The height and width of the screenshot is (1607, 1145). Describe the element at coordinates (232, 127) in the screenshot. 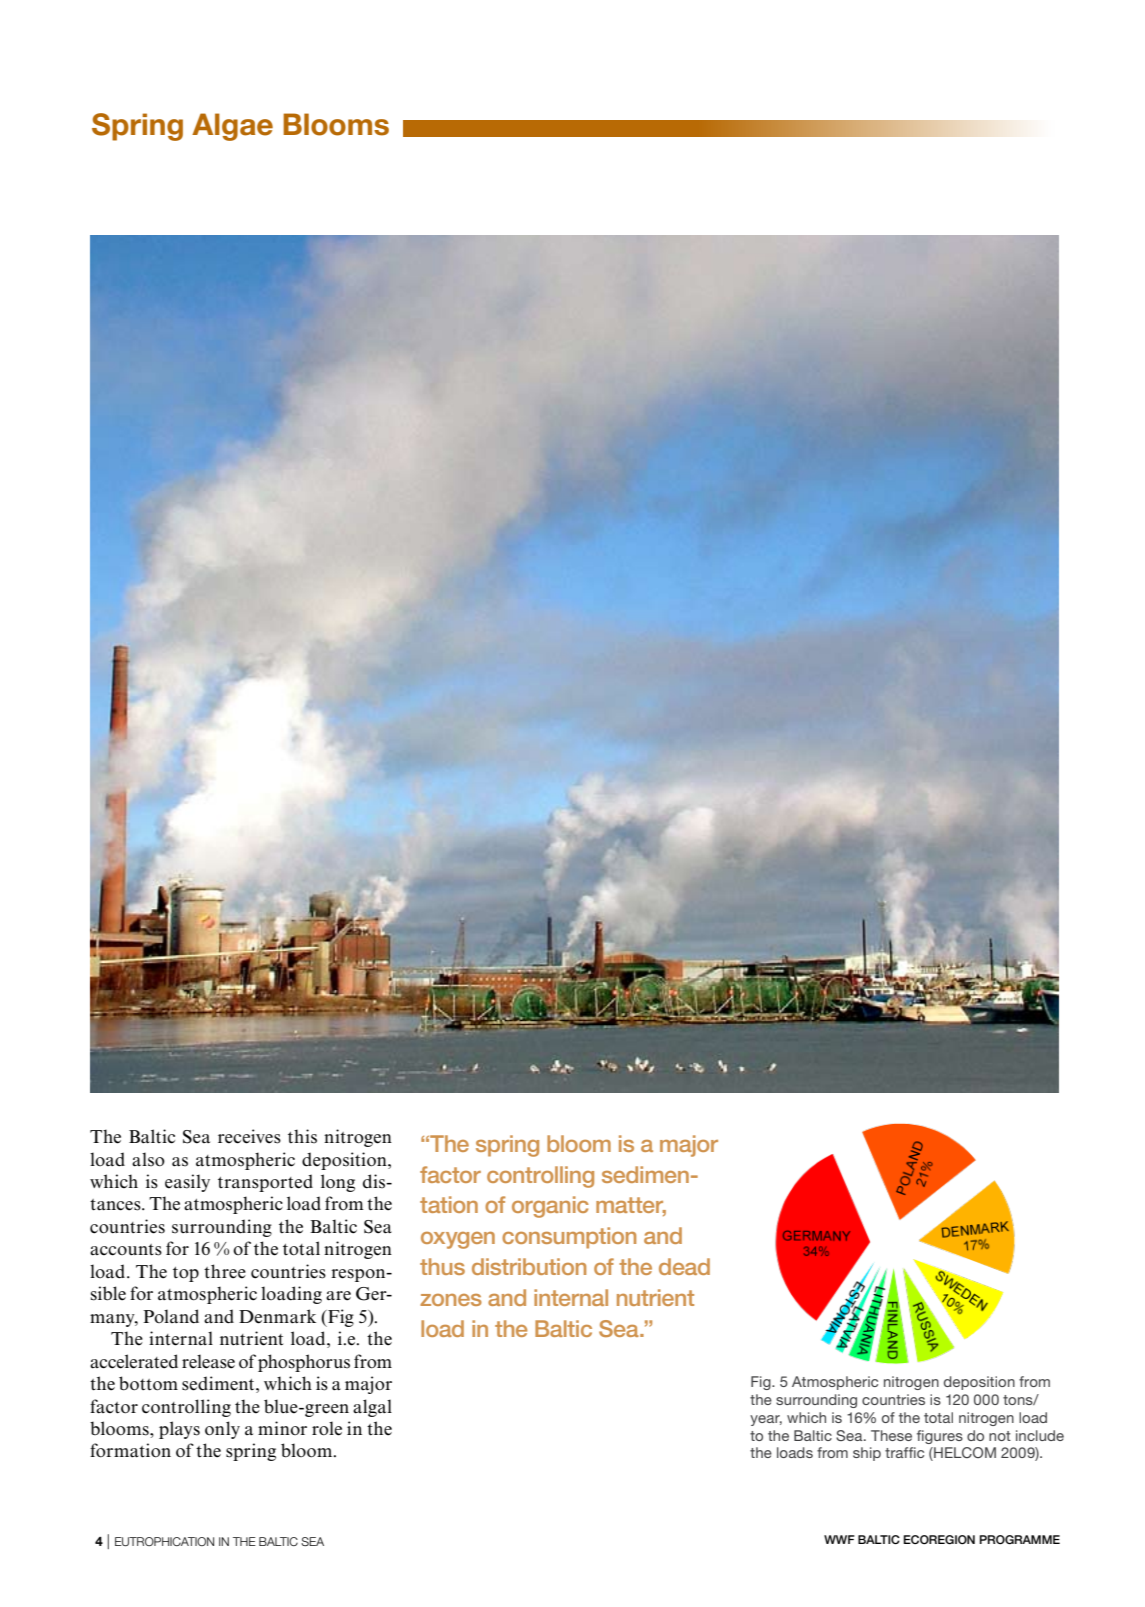

I see `Algae` at that location.
